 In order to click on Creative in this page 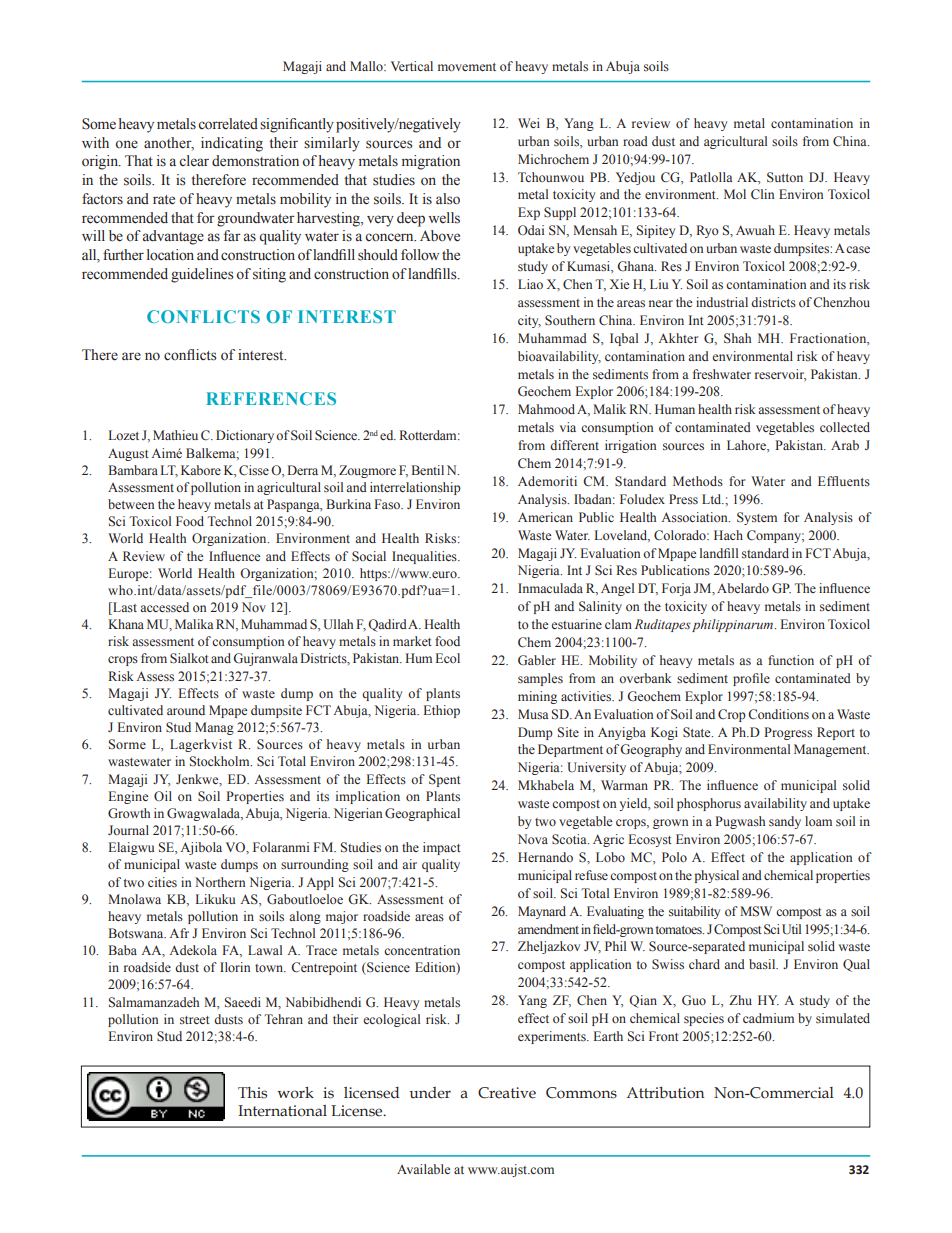, I will do `click(507, 1093)`.
